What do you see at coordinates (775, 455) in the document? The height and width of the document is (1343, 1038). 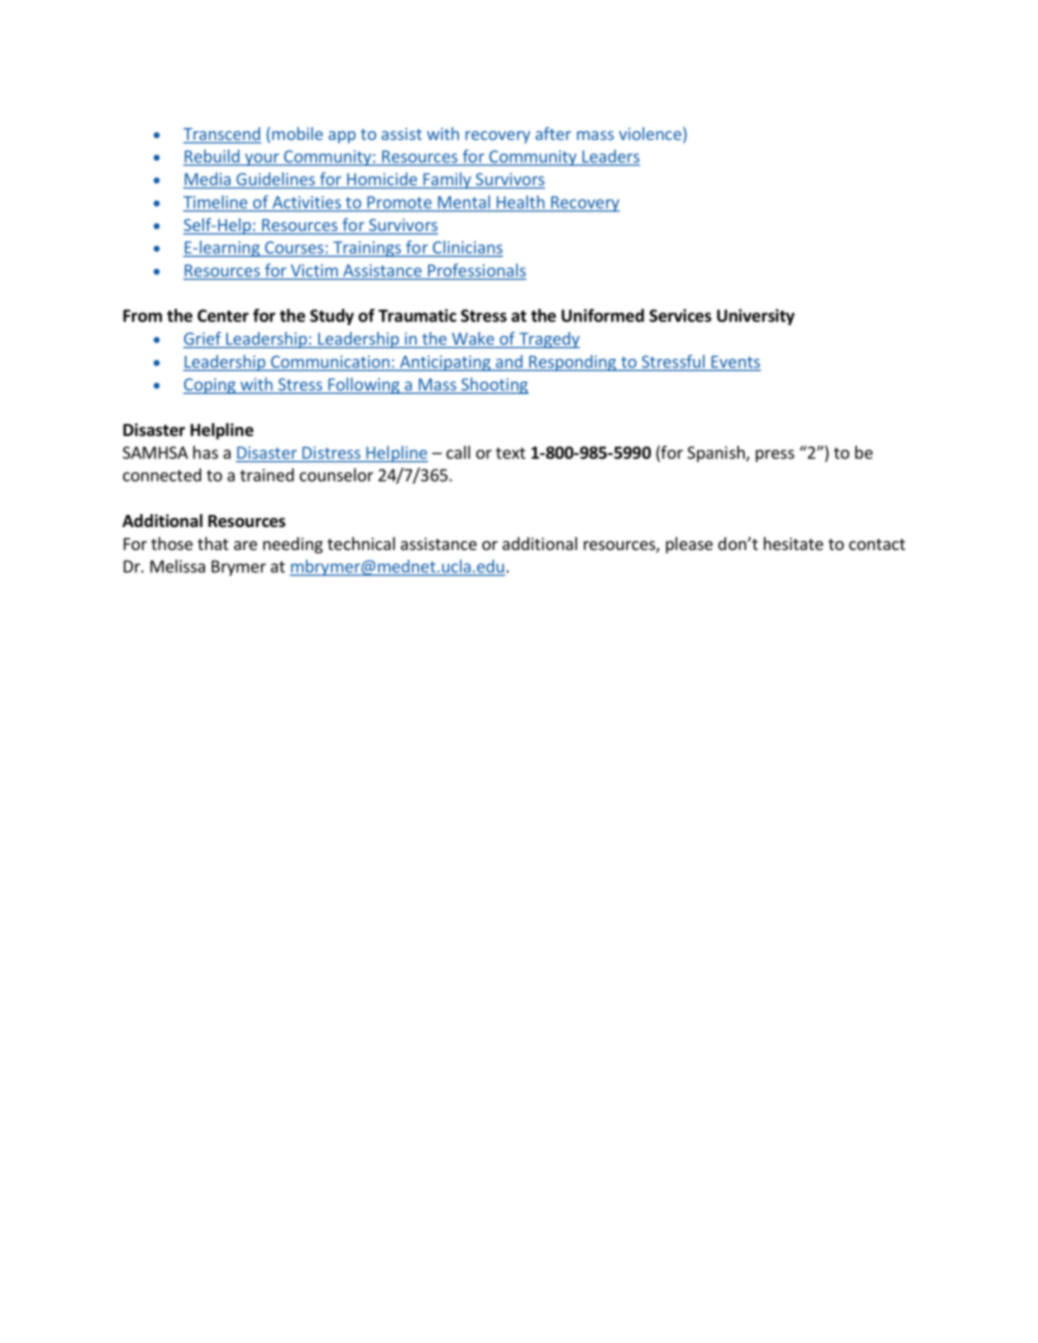 I see `press` at bounding box center [775, 455].
